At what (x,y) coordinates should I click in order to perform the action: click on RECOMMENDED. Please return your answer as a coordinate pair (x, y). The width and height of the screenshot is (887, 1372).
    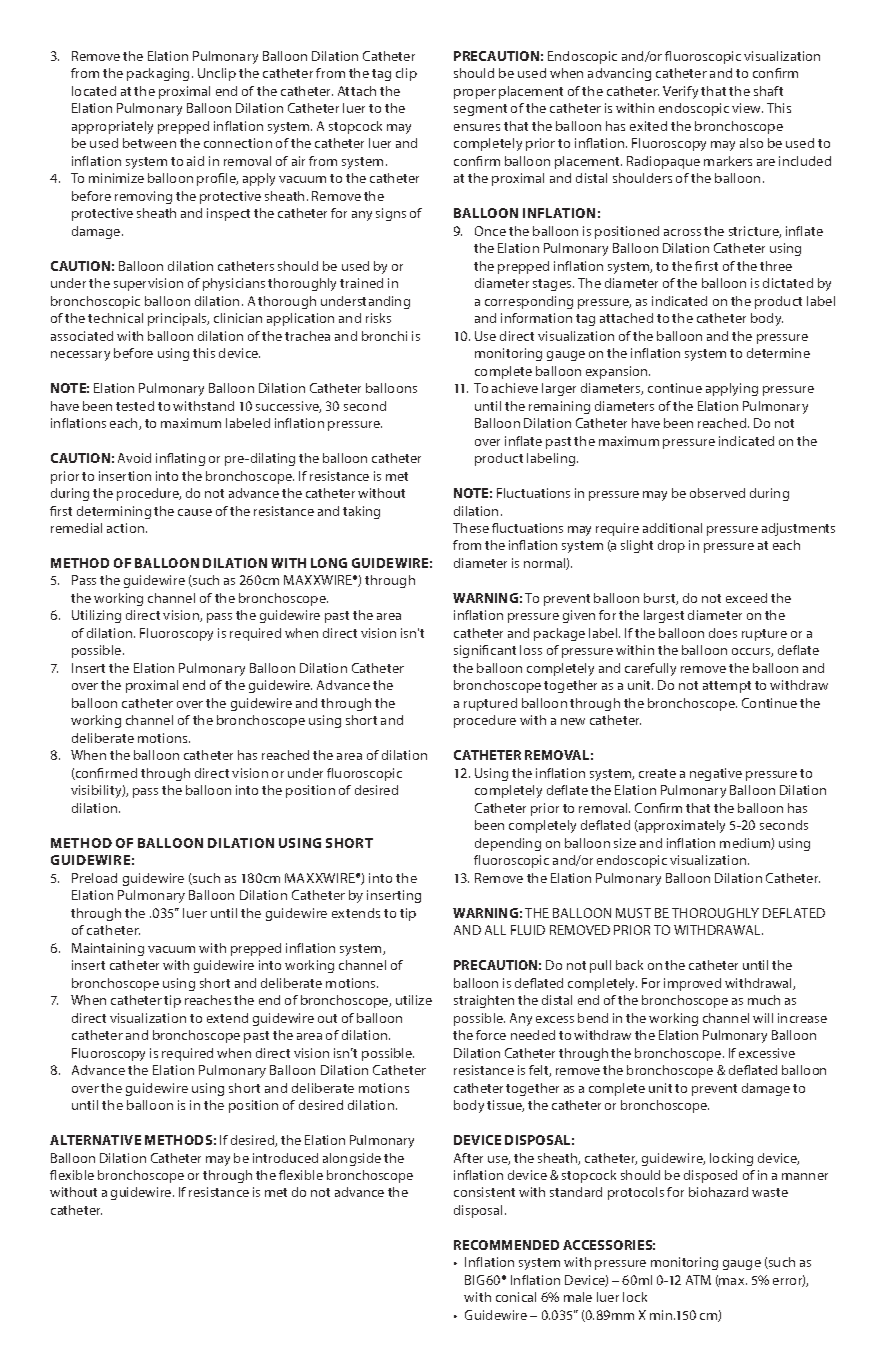
    Looking at the image, I should click on (506, 1245).
